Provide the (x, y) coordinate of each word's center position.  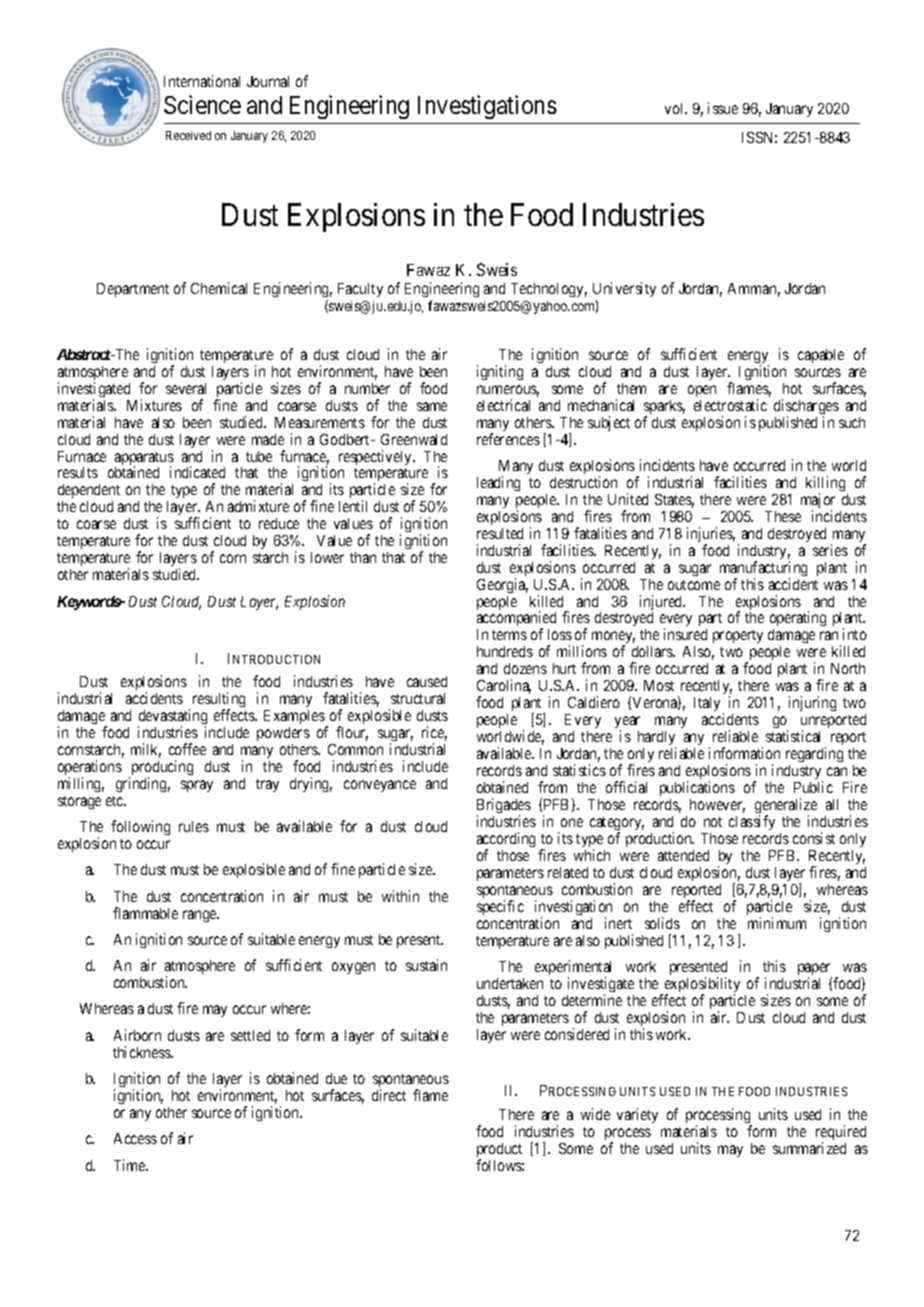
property (738, 636)
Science (202, 104)
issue (723, 108)
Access (135, 1138)
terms (509, 635)
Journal (268, 81)
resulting (219, 701)
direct (389, 1095)
